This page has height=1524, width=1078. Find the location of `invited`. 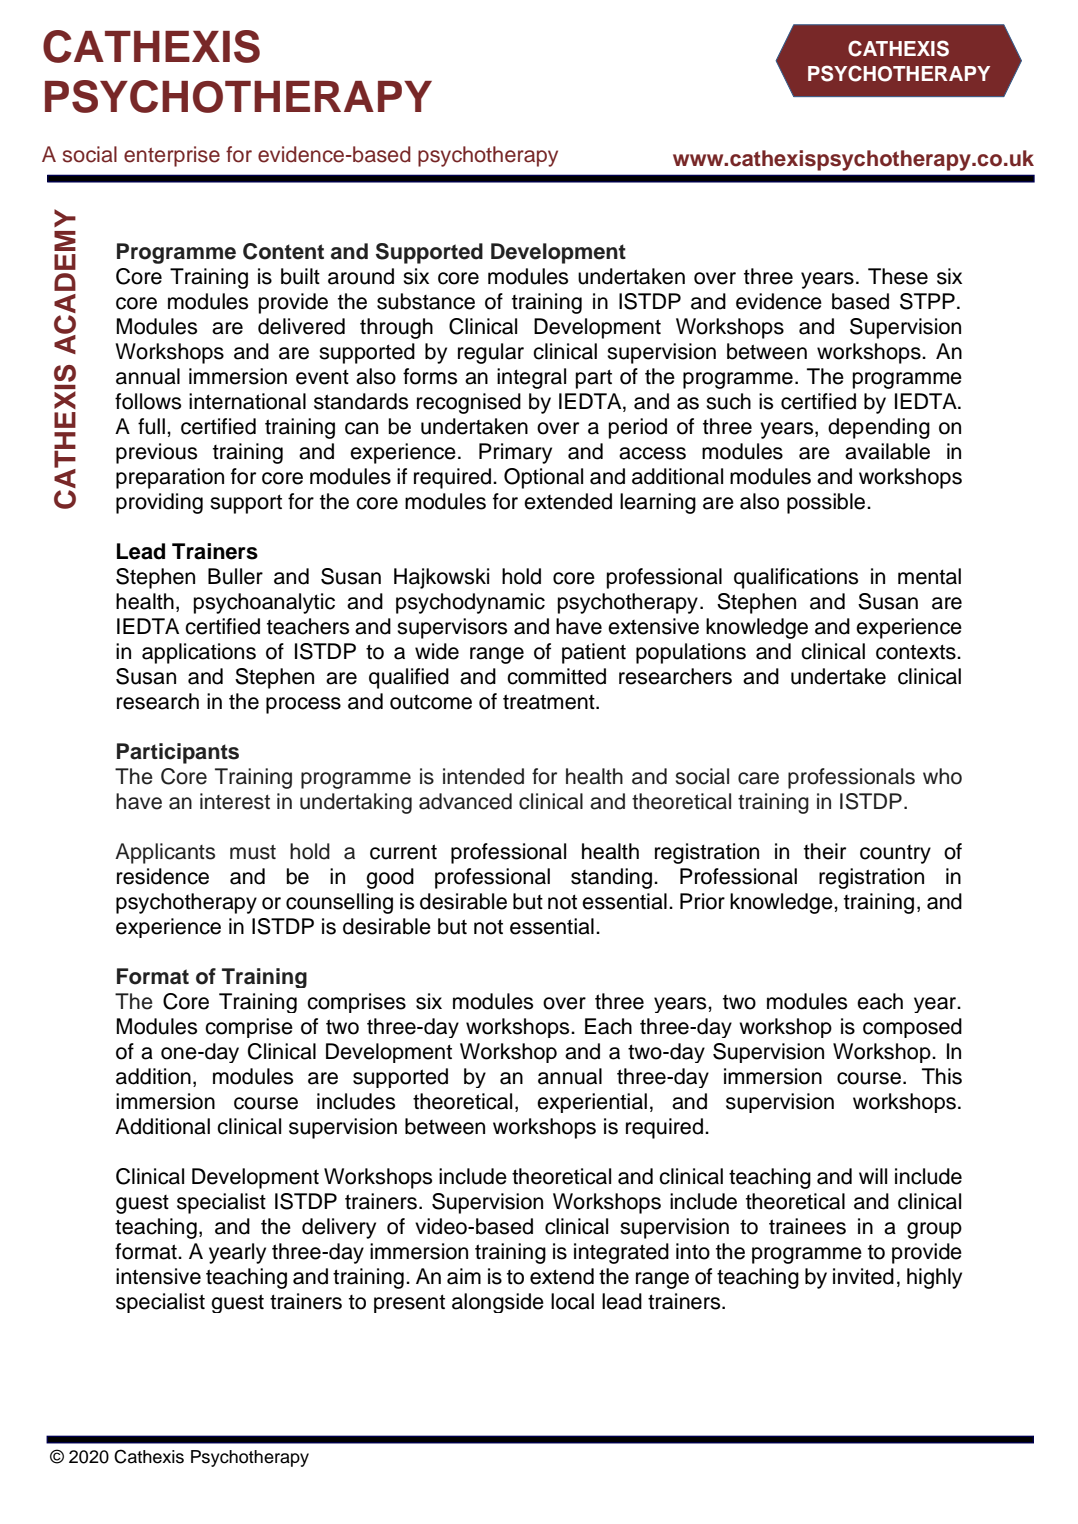

invited is located at coordinates (863, 1276).
